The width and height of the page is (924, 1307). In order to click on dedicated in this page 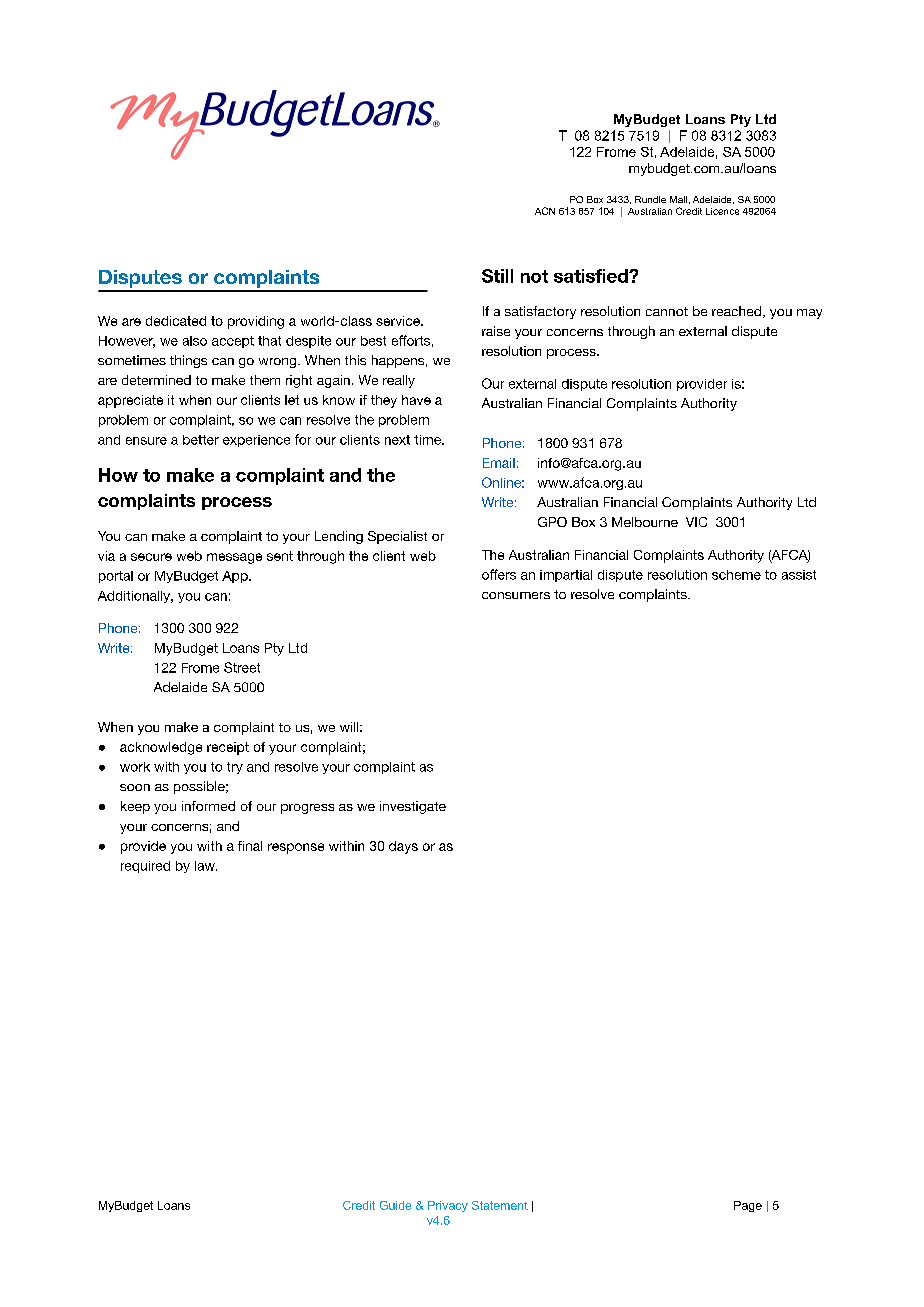, I will do `click(176, 321)`.
